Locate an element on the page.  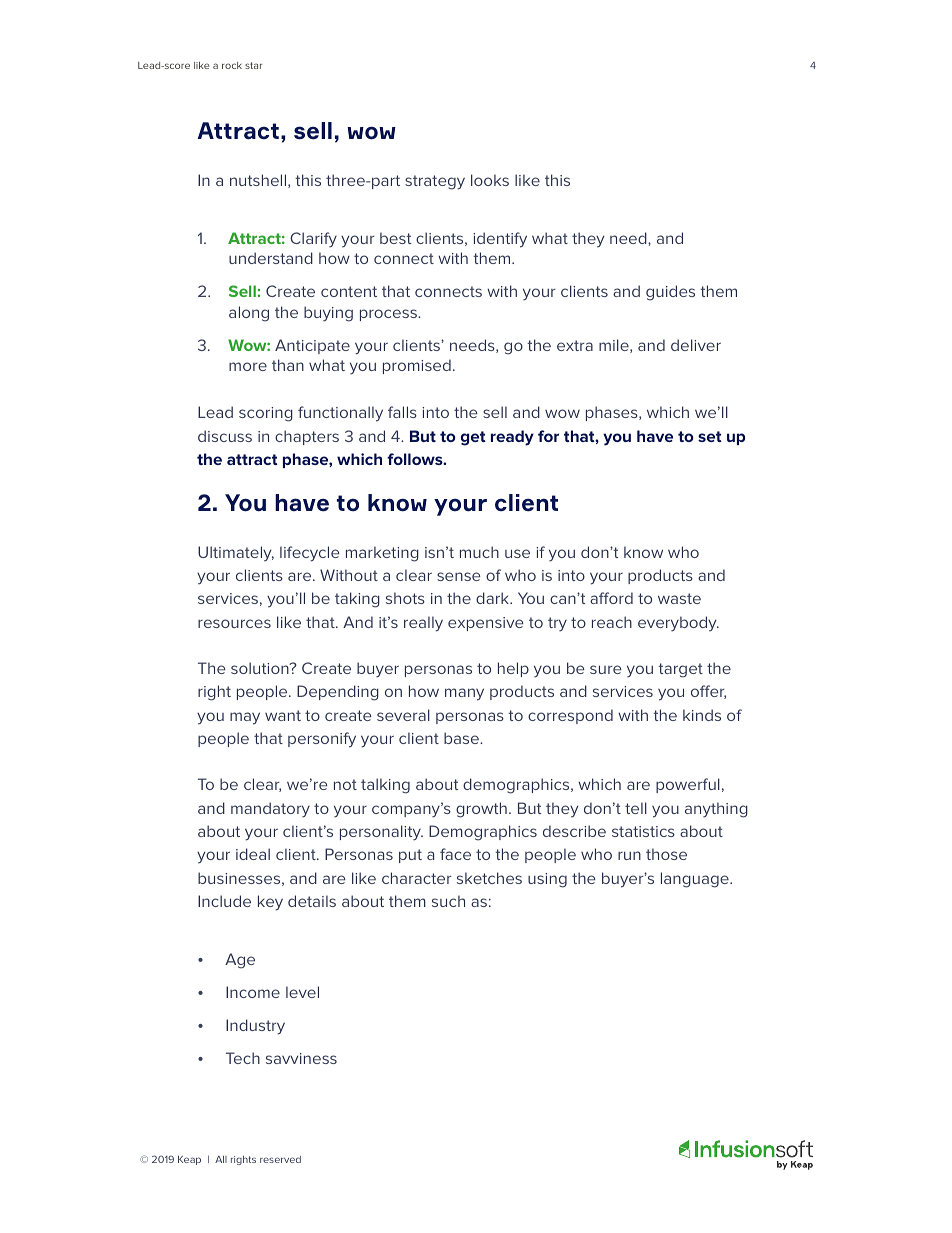
guides is located at coordinates (670, 293).
